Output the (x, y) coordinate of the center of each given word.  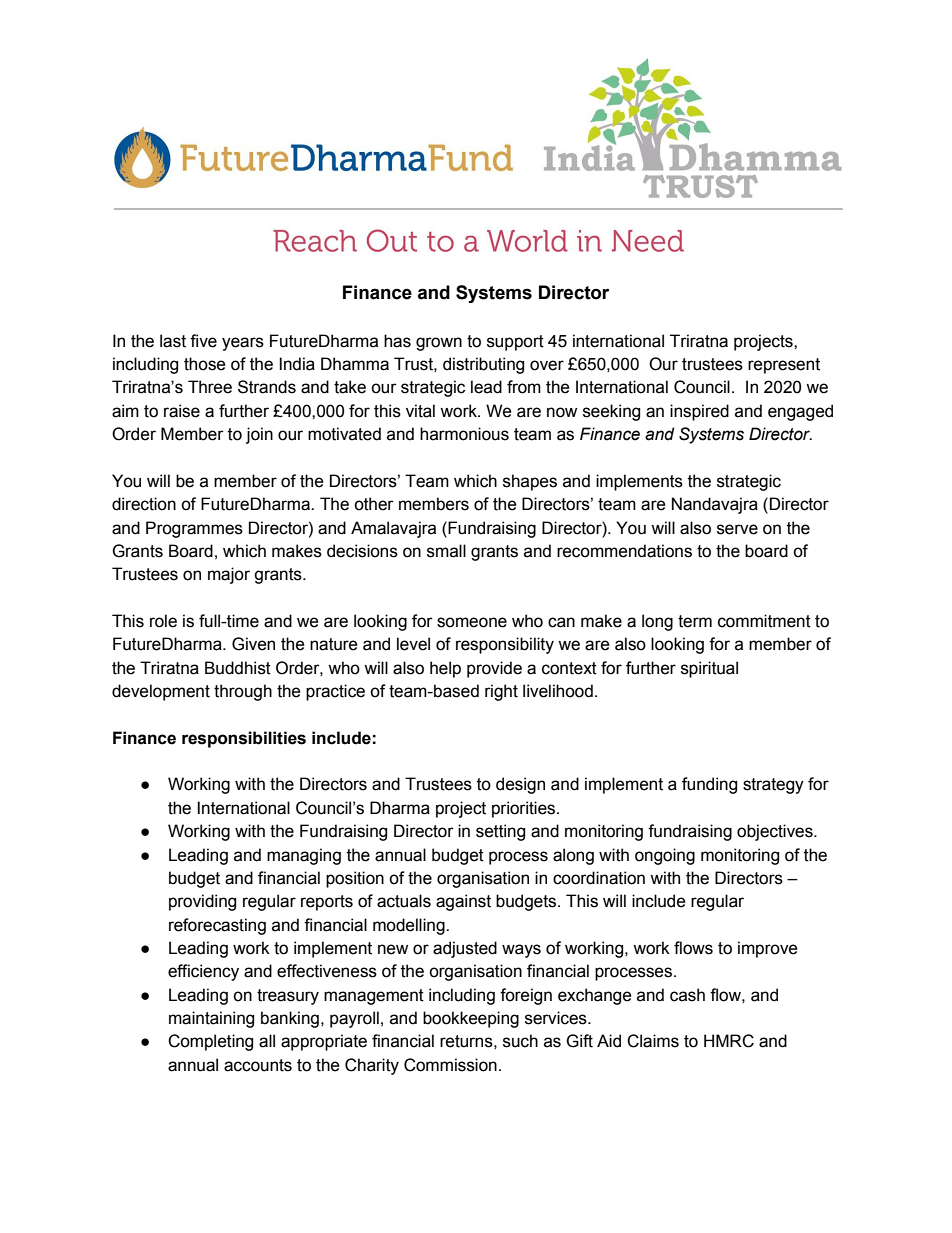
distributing (483, 365)
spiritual (709, 669)
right (501, 692)
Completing (210, 1042)
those (205, 364)
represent (784, 366)
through (243, 692)
